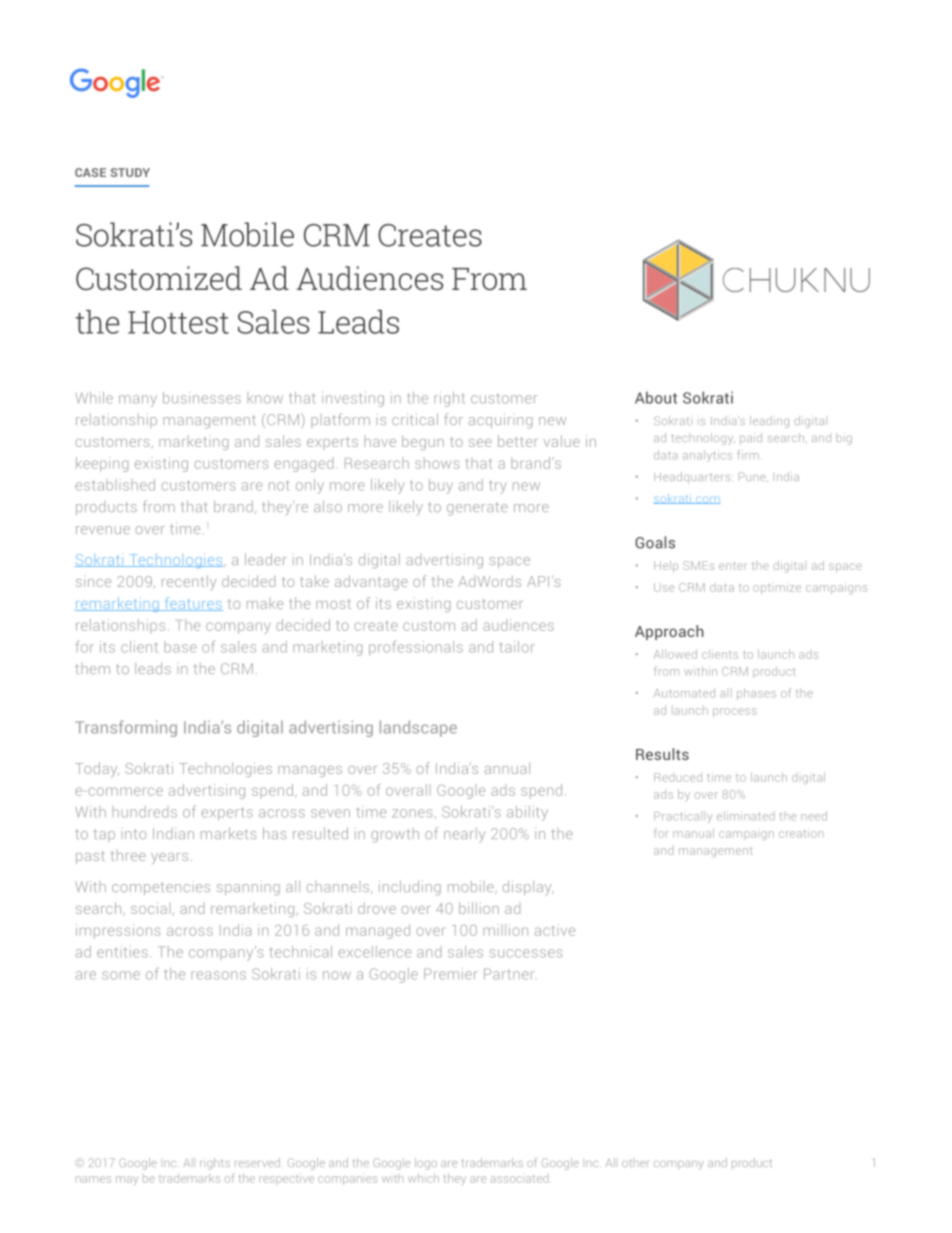  I want to click on creation, so click(801, 833).
